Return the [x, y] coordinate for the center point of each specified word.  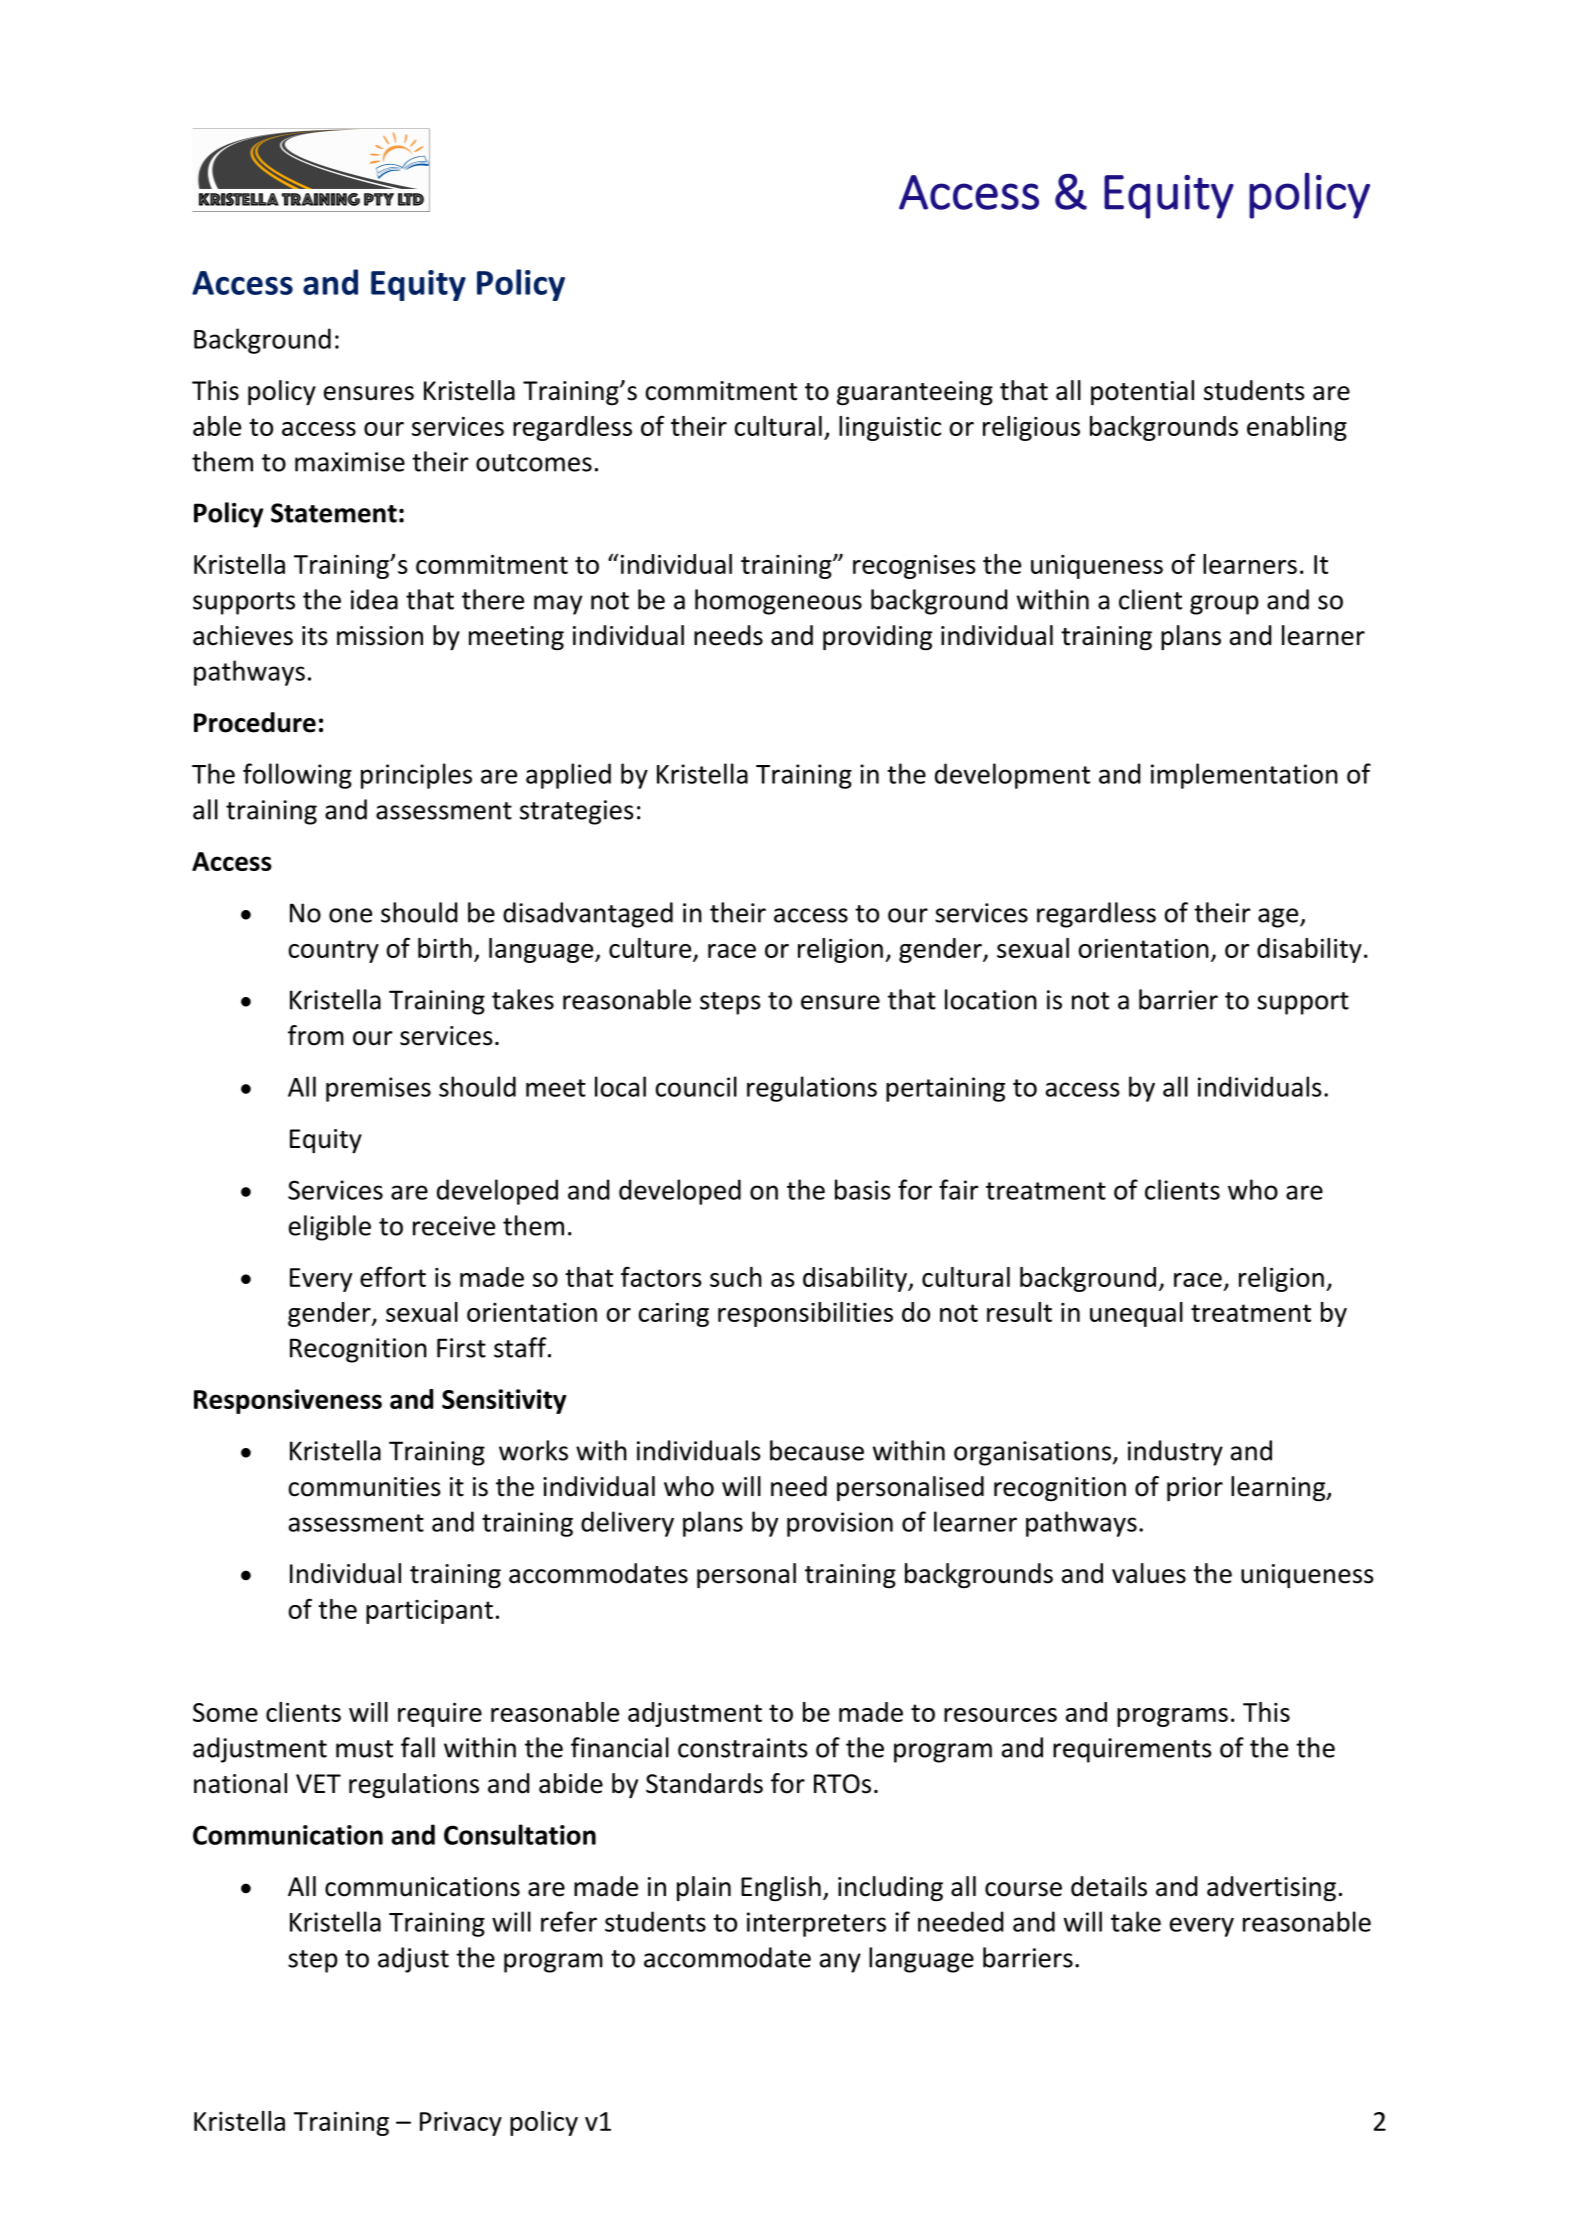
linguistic [890, 428]
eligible [330, 1228]
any [840, 1963]
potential [1142, 392]
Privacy [461, 2124]
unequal [1136, 1314]
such [736, 1277]
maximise [350, 462]
